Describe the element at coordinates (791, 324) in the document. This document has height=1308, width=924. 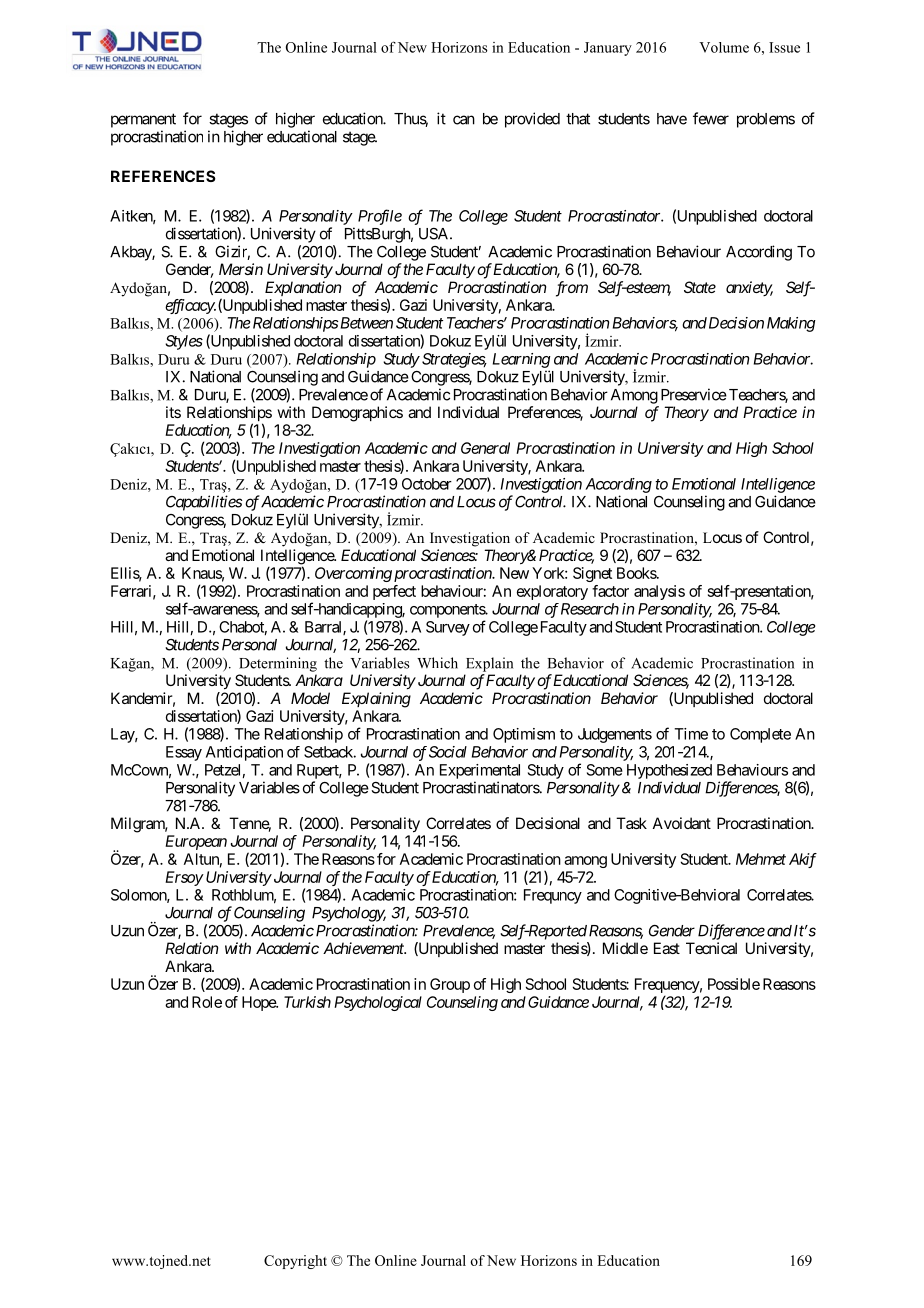
I see `Making` at that location.
